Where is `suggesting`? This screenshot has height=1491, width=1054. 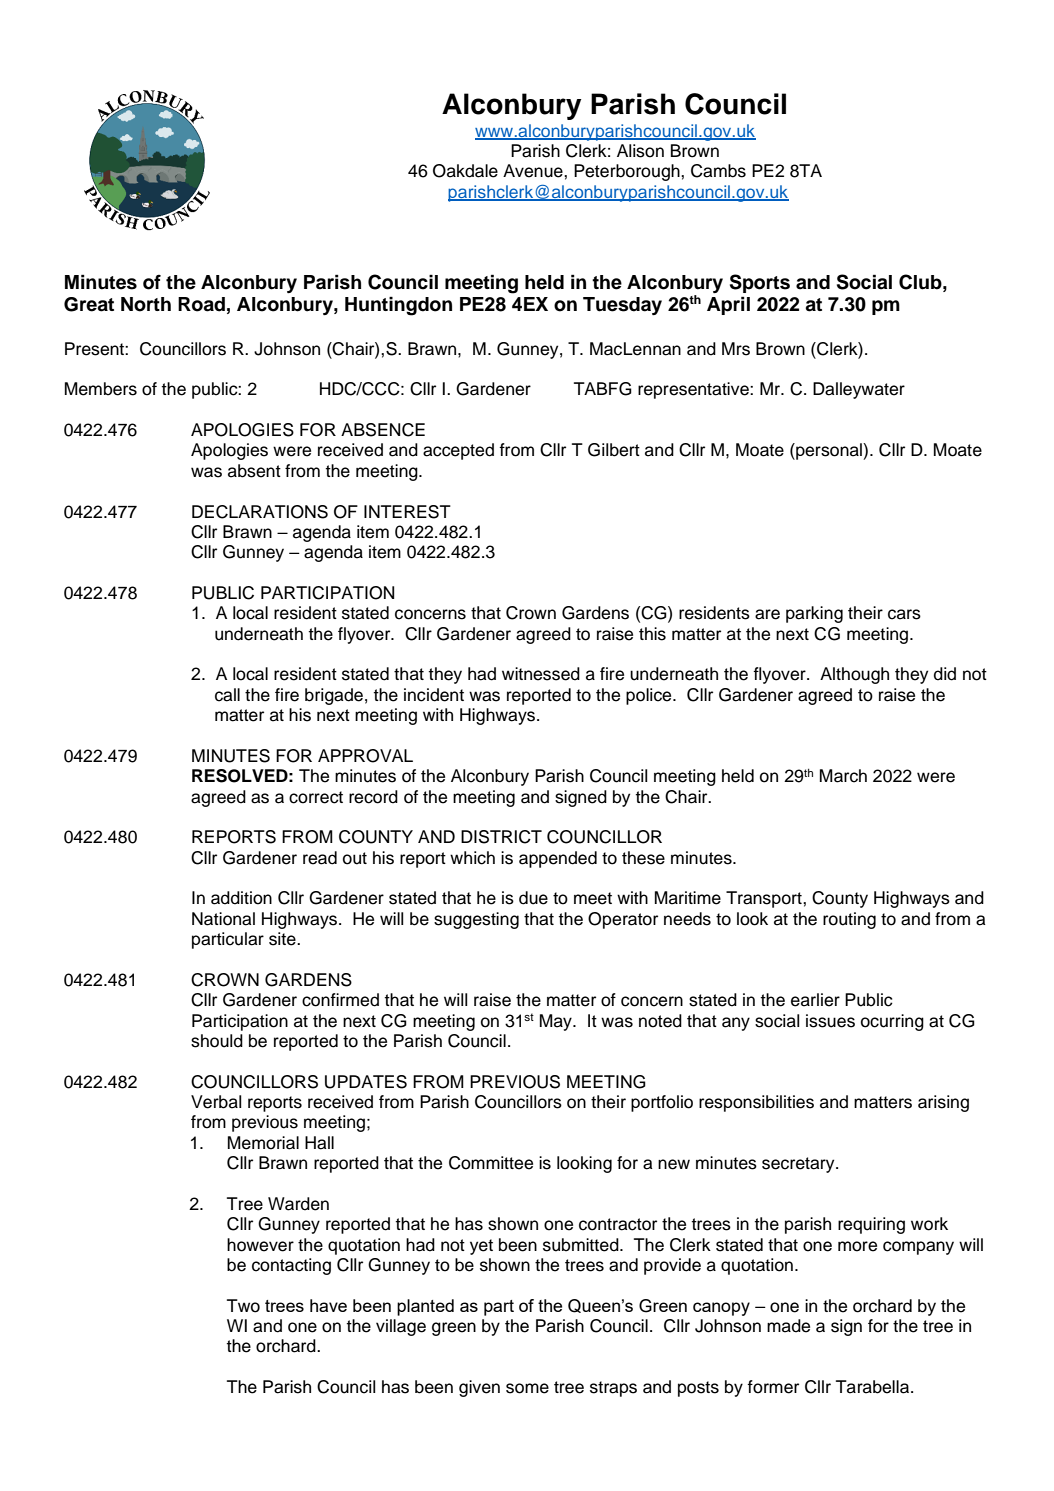
suggesting is located at coordinates (476, 920).
